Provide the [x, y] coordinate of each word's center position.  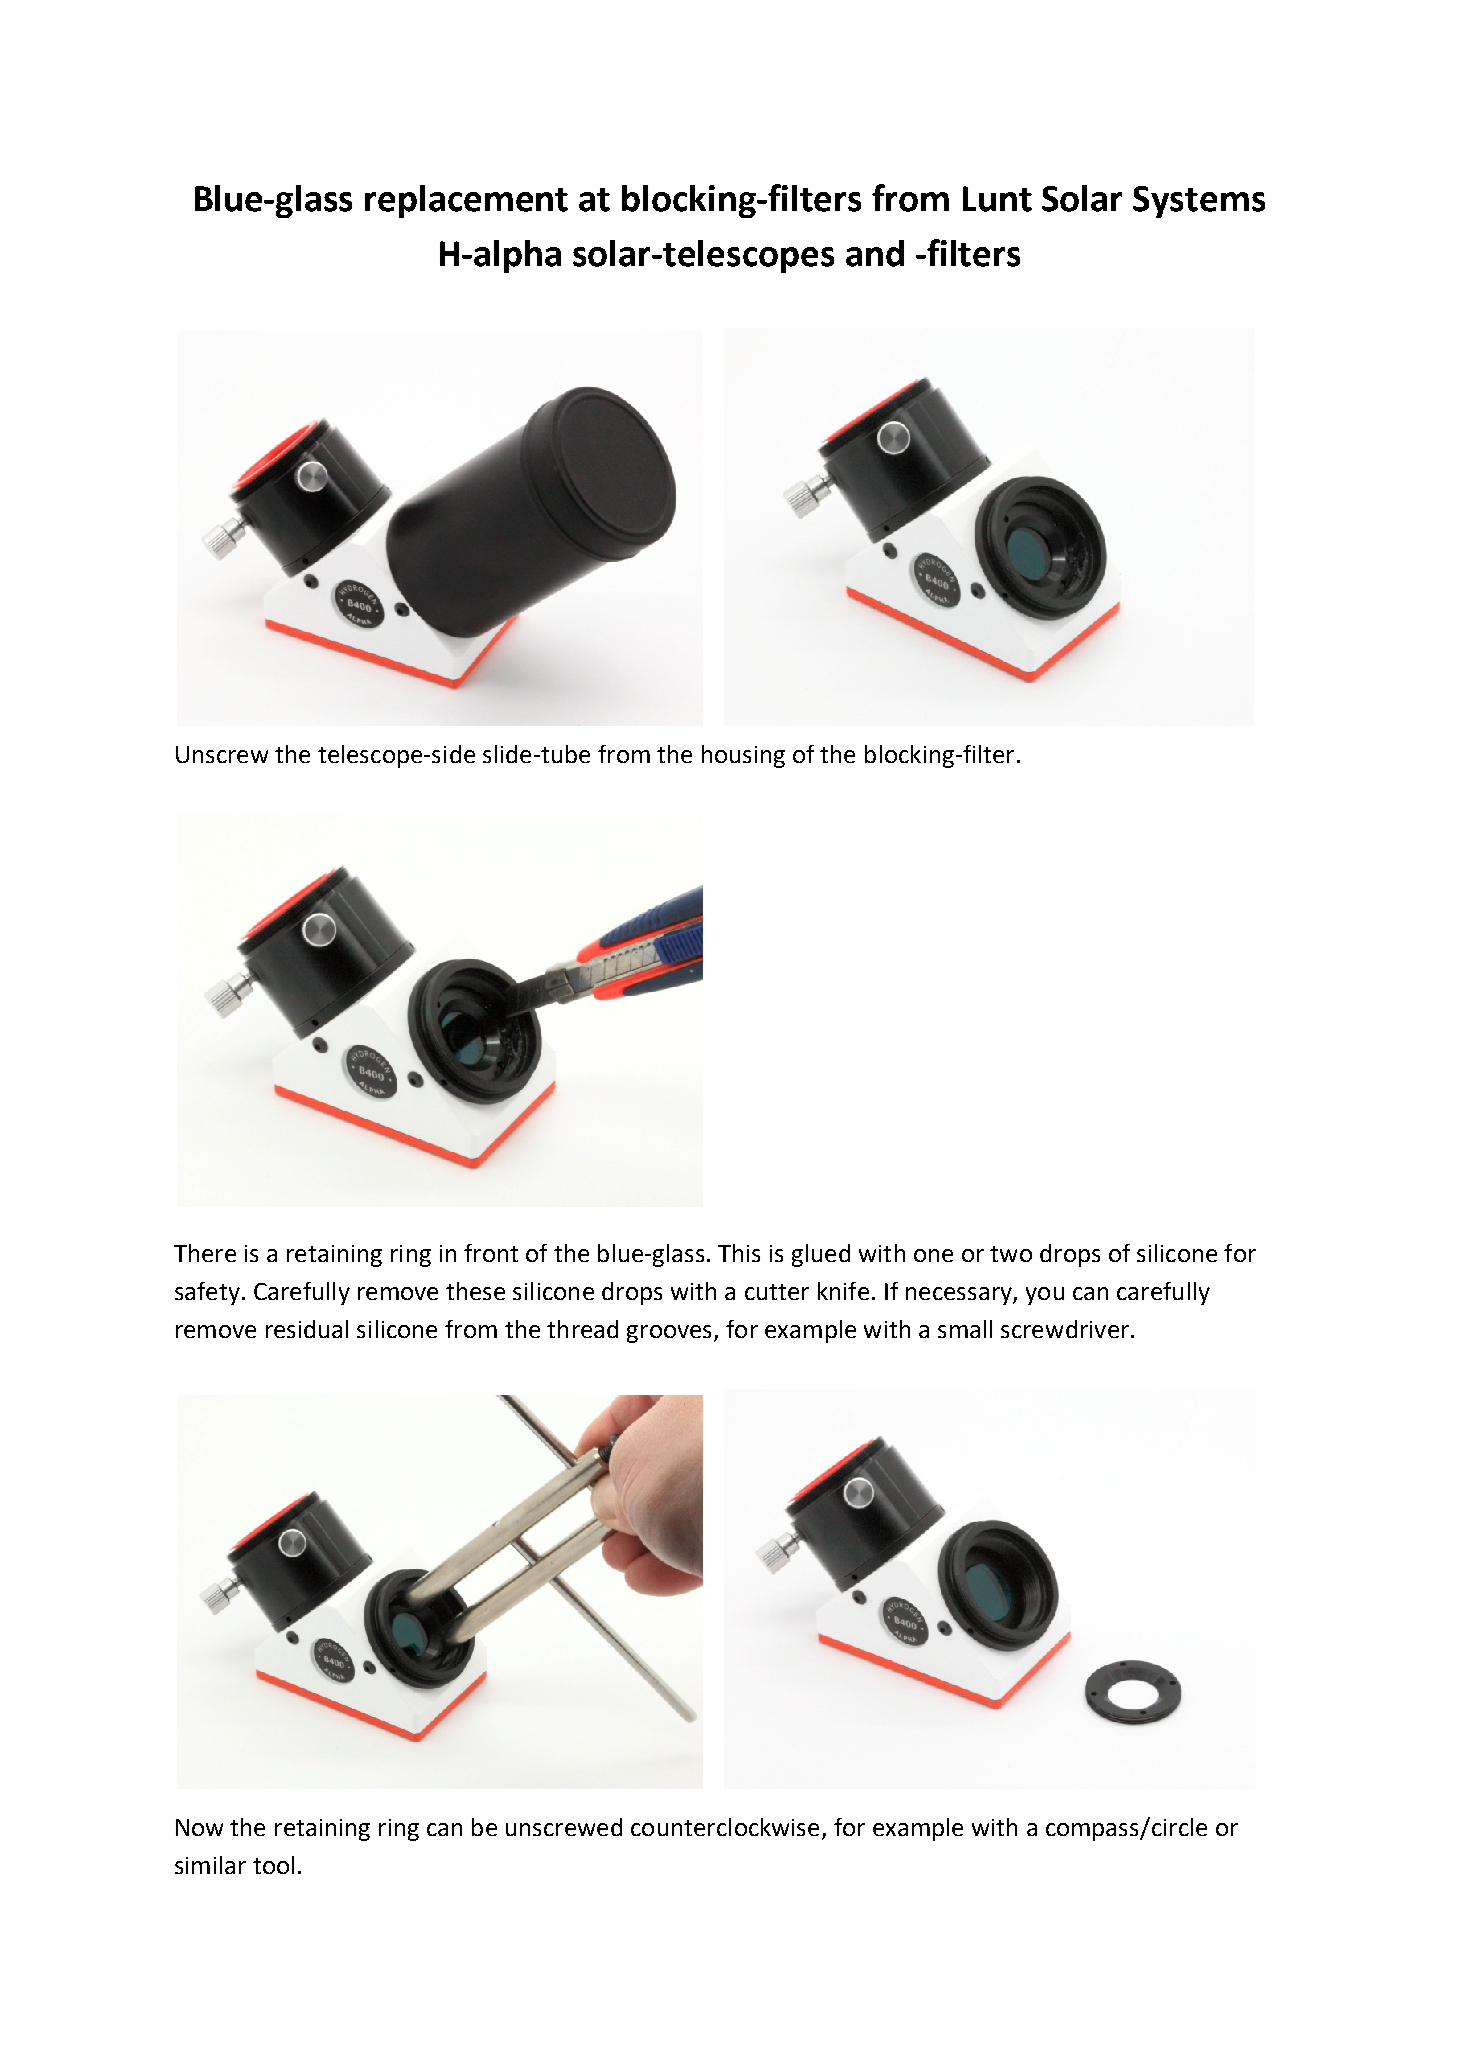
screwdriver [1065, 1329]
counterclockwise [725, 1827]
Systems [1199, 202]
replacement [466, 201]
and [875, 253]
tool [273, 1865]
